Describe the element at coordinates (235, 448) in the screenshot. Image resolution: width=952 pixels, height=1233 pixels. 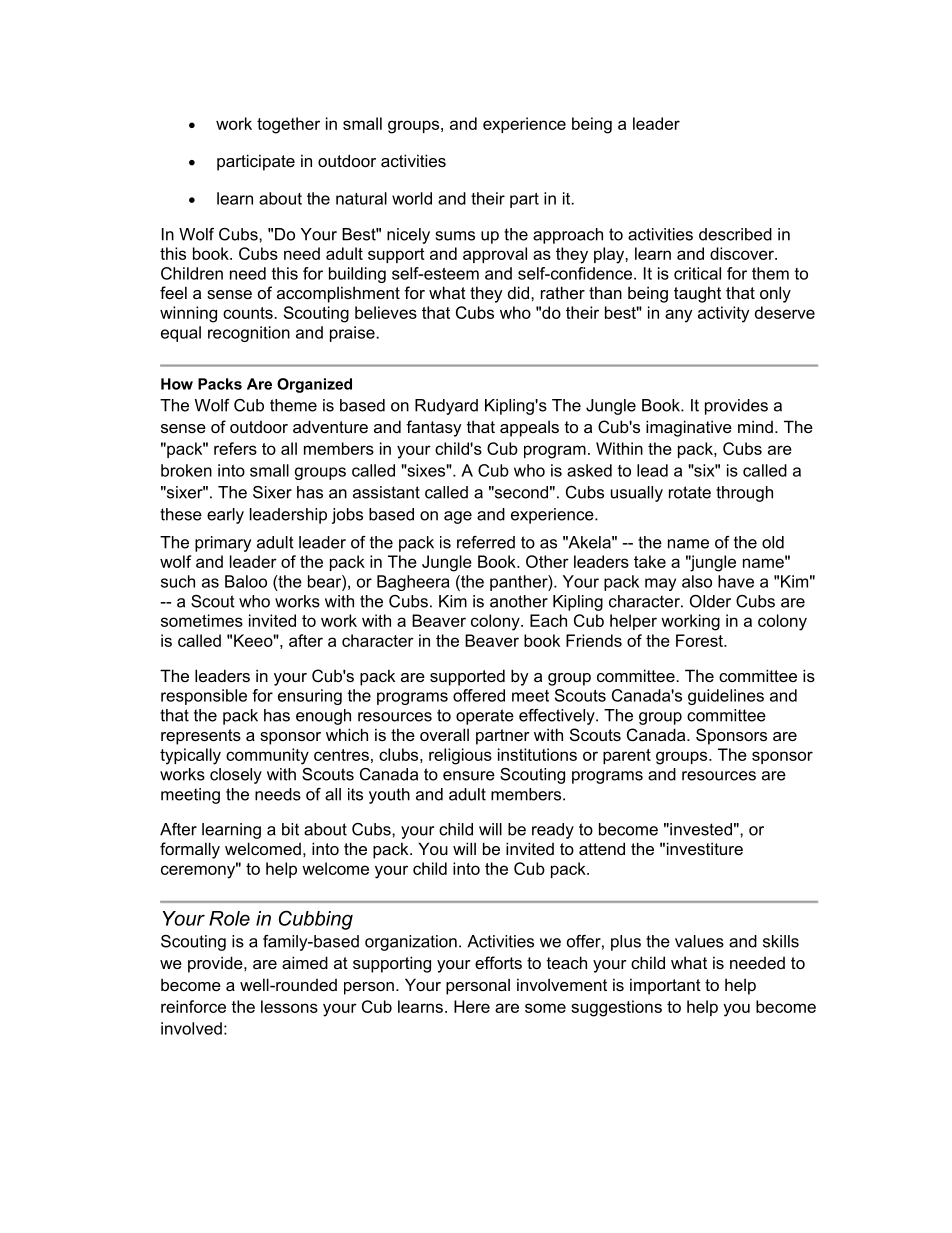
I see `refers` at that location.
